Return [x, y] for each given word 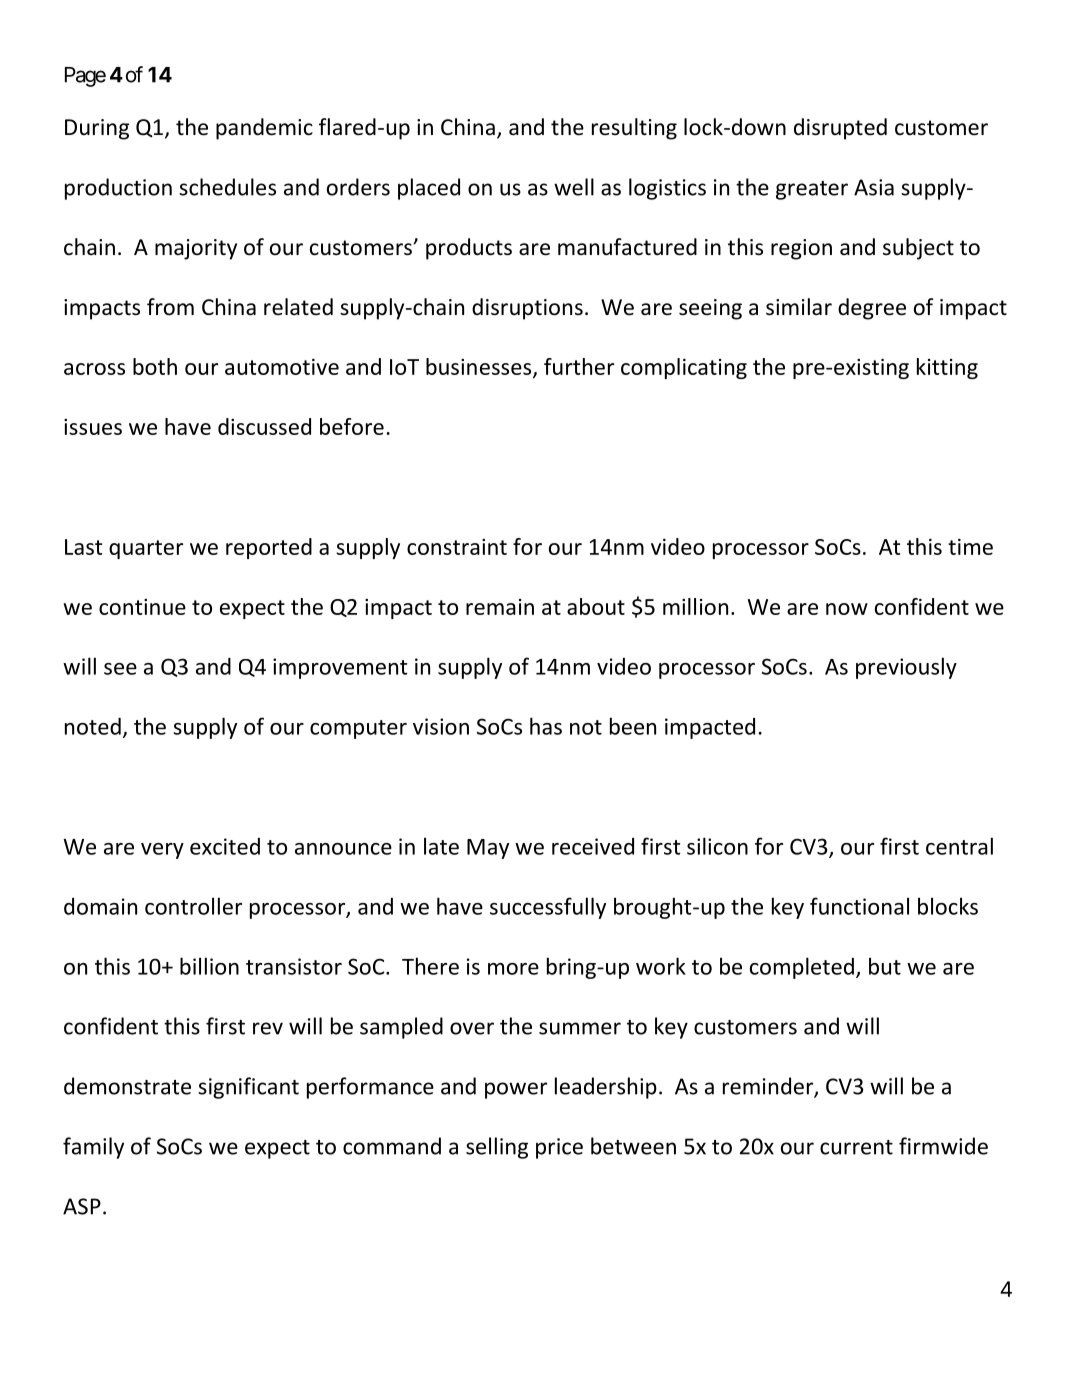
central [959, 846]
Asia [874, 187]
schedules [227, 187]
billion [209, 966]
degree [872, 309]
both [155, 366]
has [546, 726]
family [93, 1148]
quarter [146, 549]
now [847, 609]
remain [500, 607]
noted [93, 726]
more [513, 969]
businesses [480, 368]
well [574, 187]
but [885, 966]
